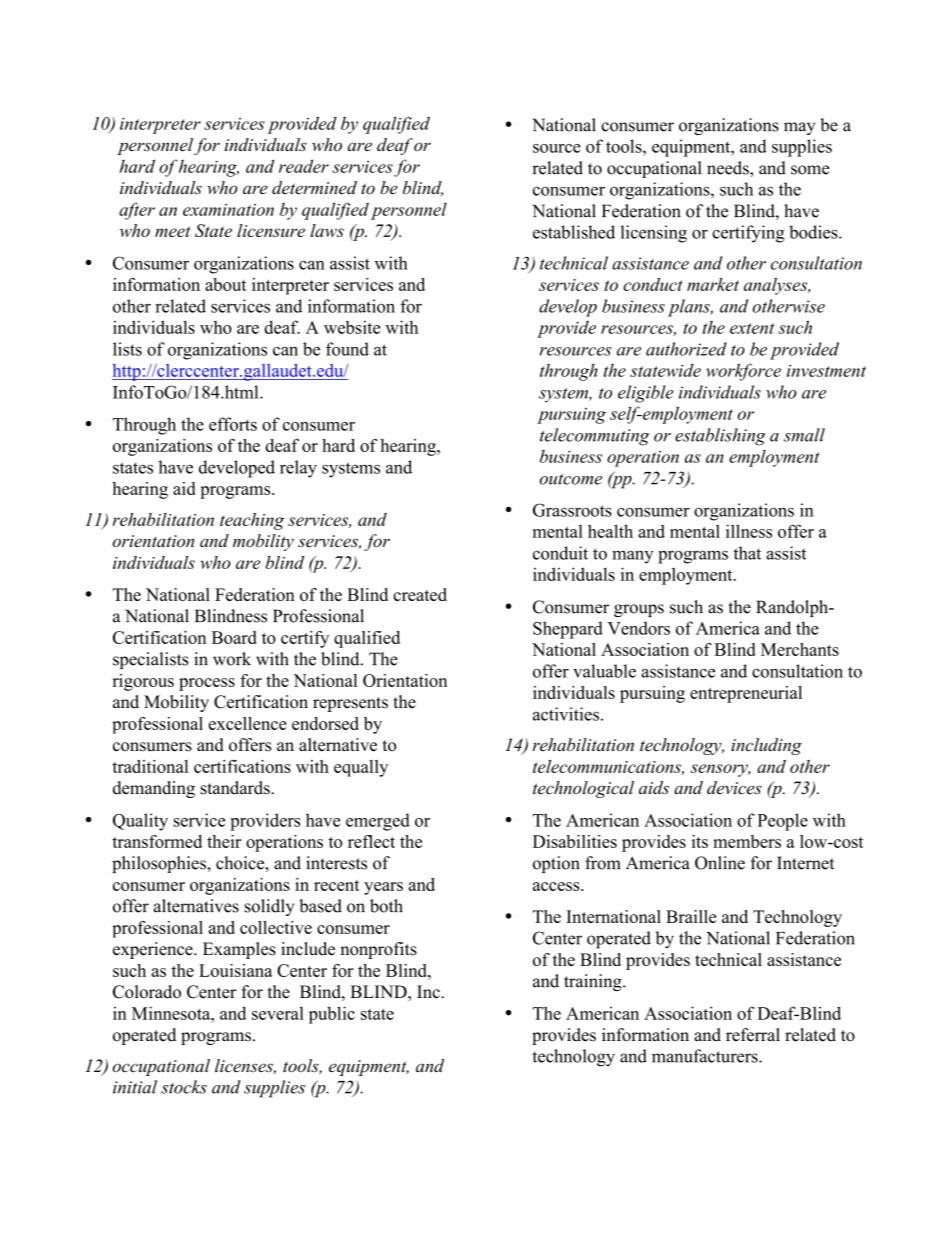 This document has height=1233, width=952. Describe the element at coordinates (686, 349) in the document. I see `authorized` at that location.
